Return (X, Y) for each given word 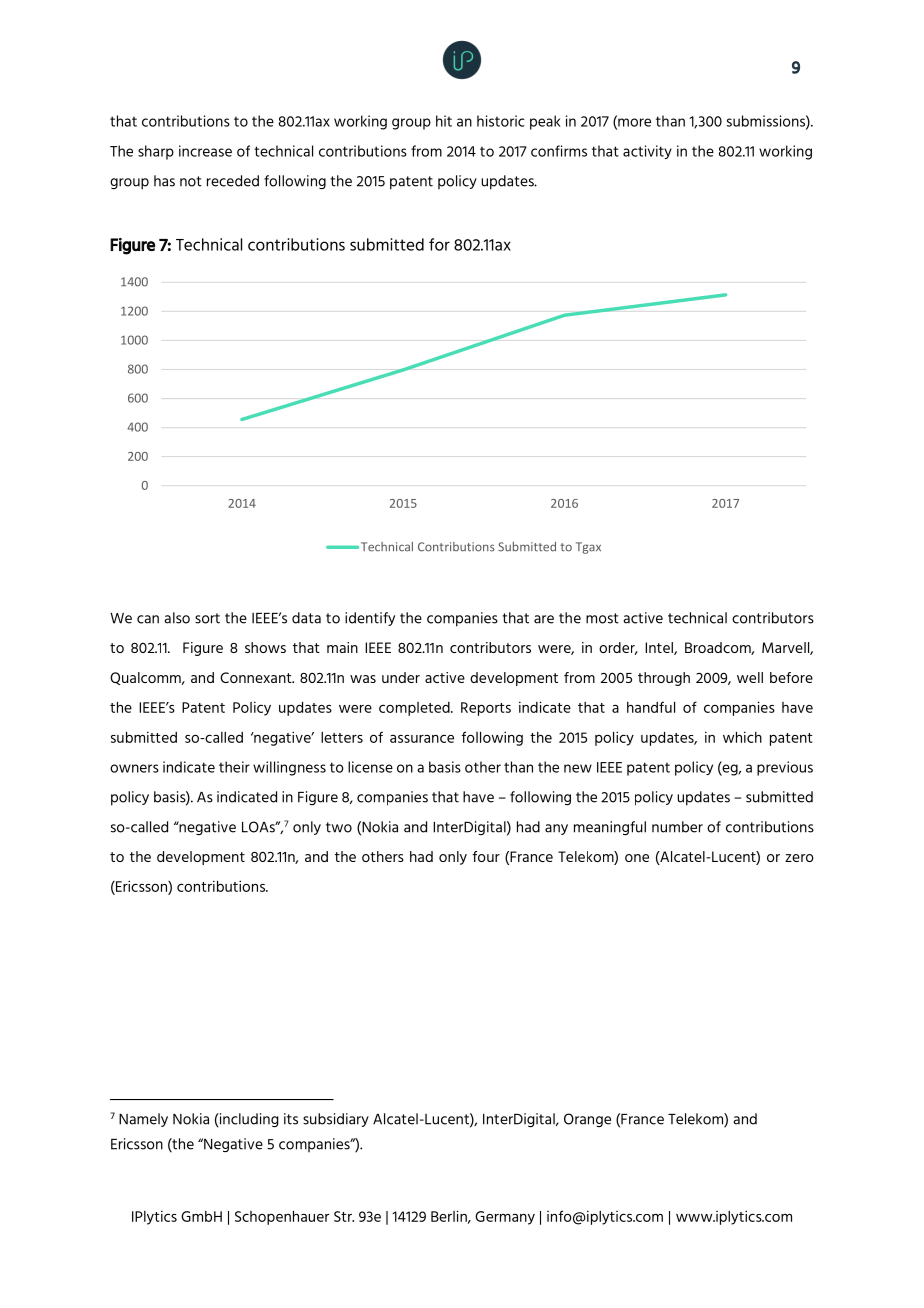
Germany (505, 1218)
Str (344, 1216)
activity (647, 152)
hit (444, 121)
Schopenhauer (282, 1218)
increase (205, 151)
